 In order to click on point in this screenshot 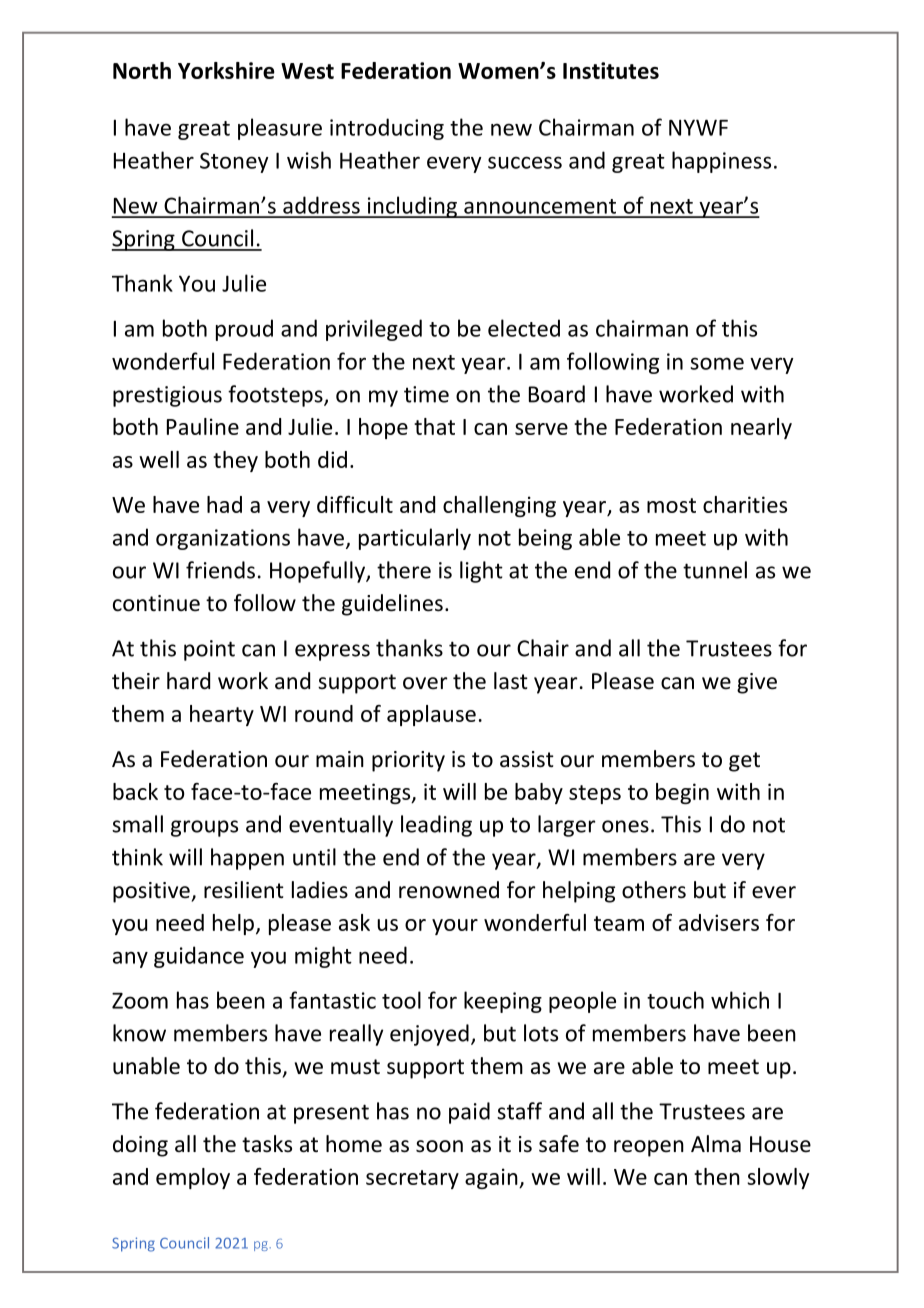, I will do `click(209, 650)`.
